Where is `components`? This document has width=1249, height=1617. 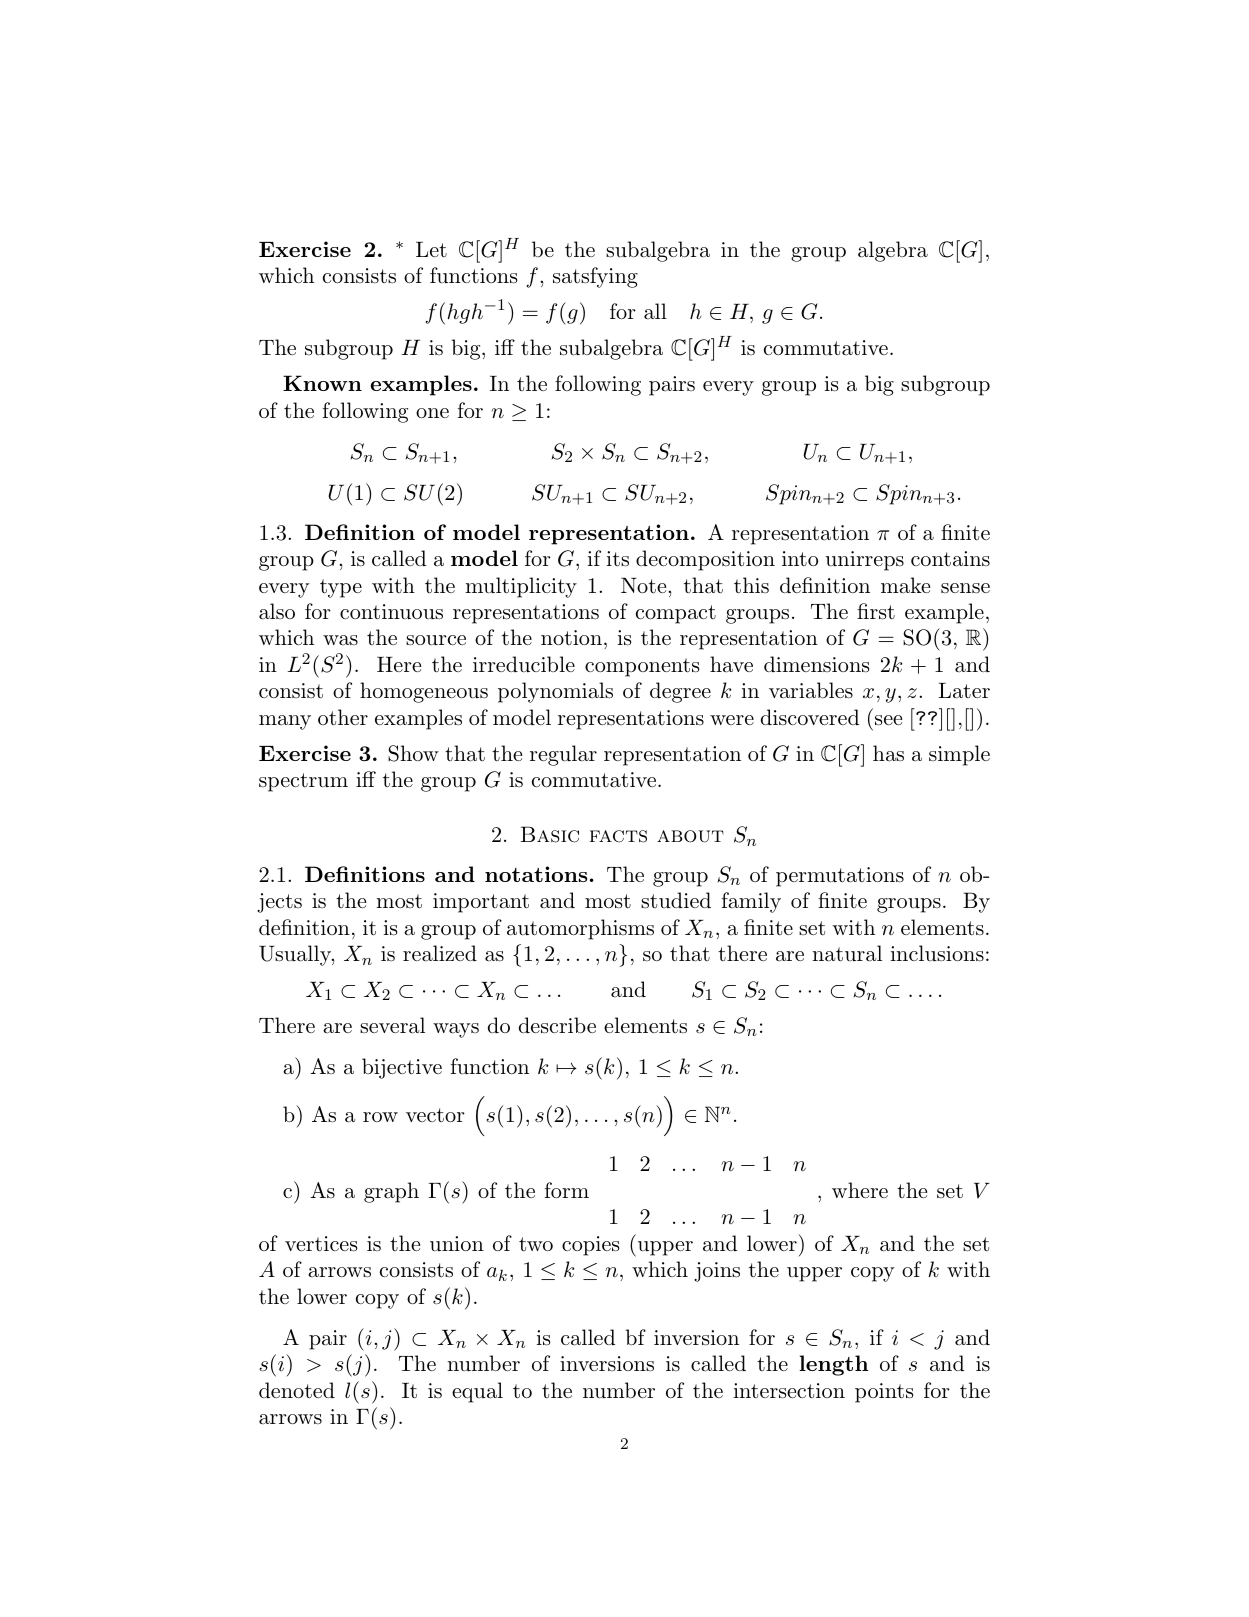
components is located at coordinates (642, 667).
